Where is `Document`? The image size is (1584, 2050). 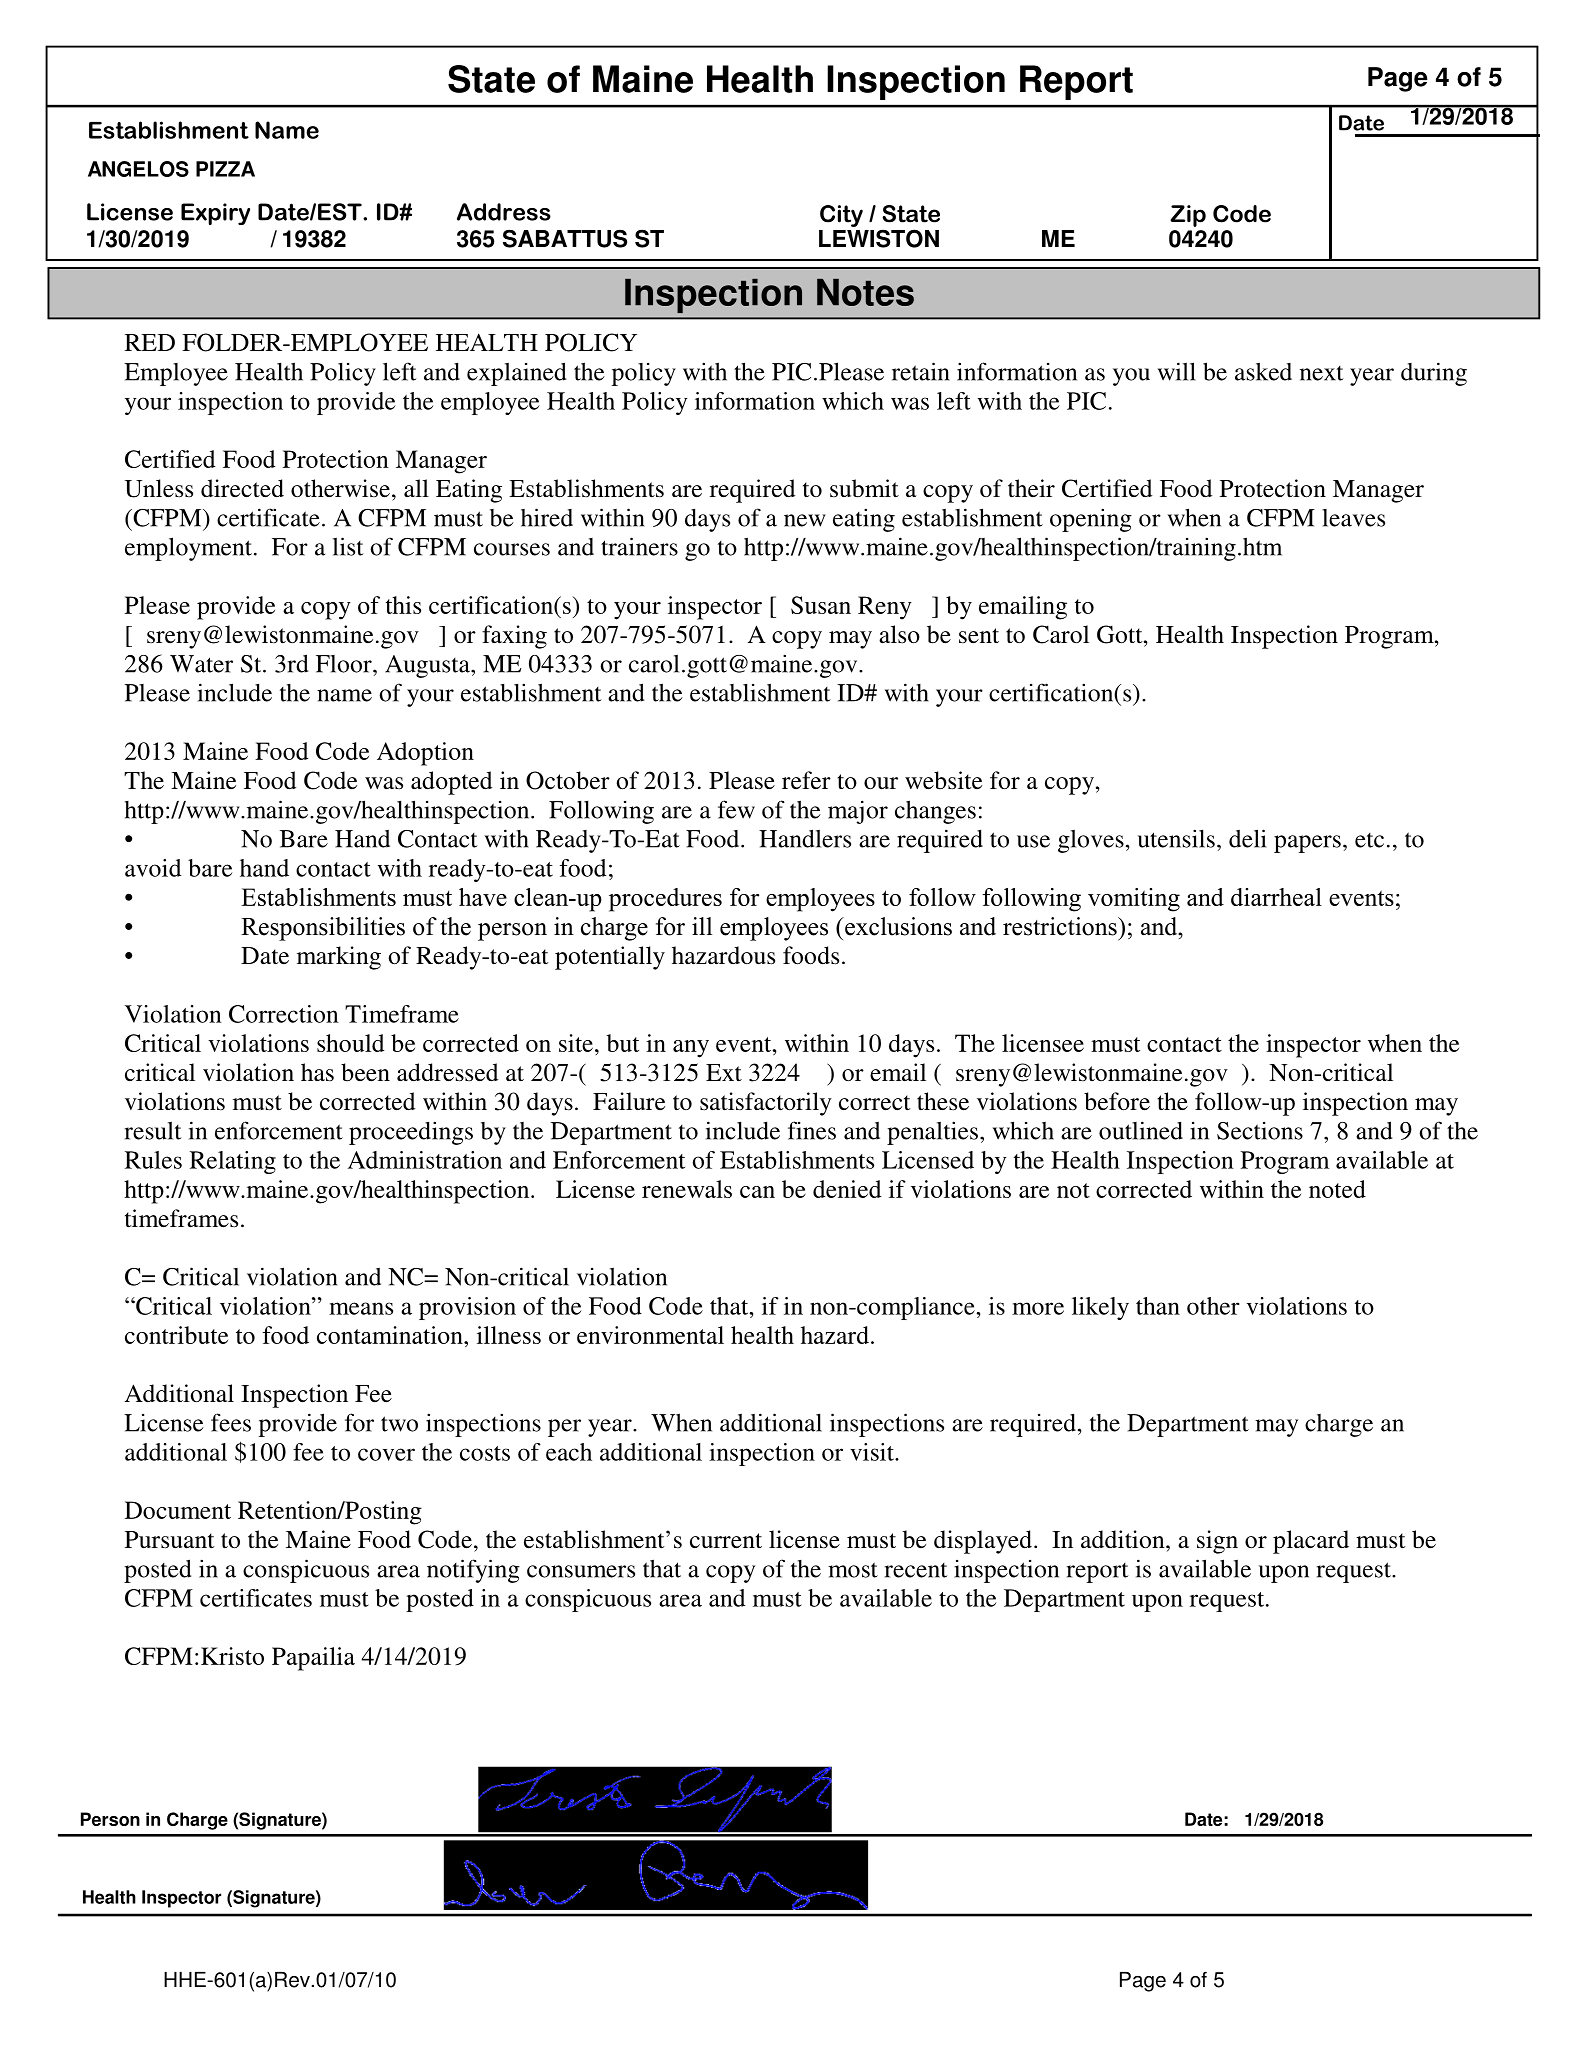 Document is located at coordinates (178, 1510).
